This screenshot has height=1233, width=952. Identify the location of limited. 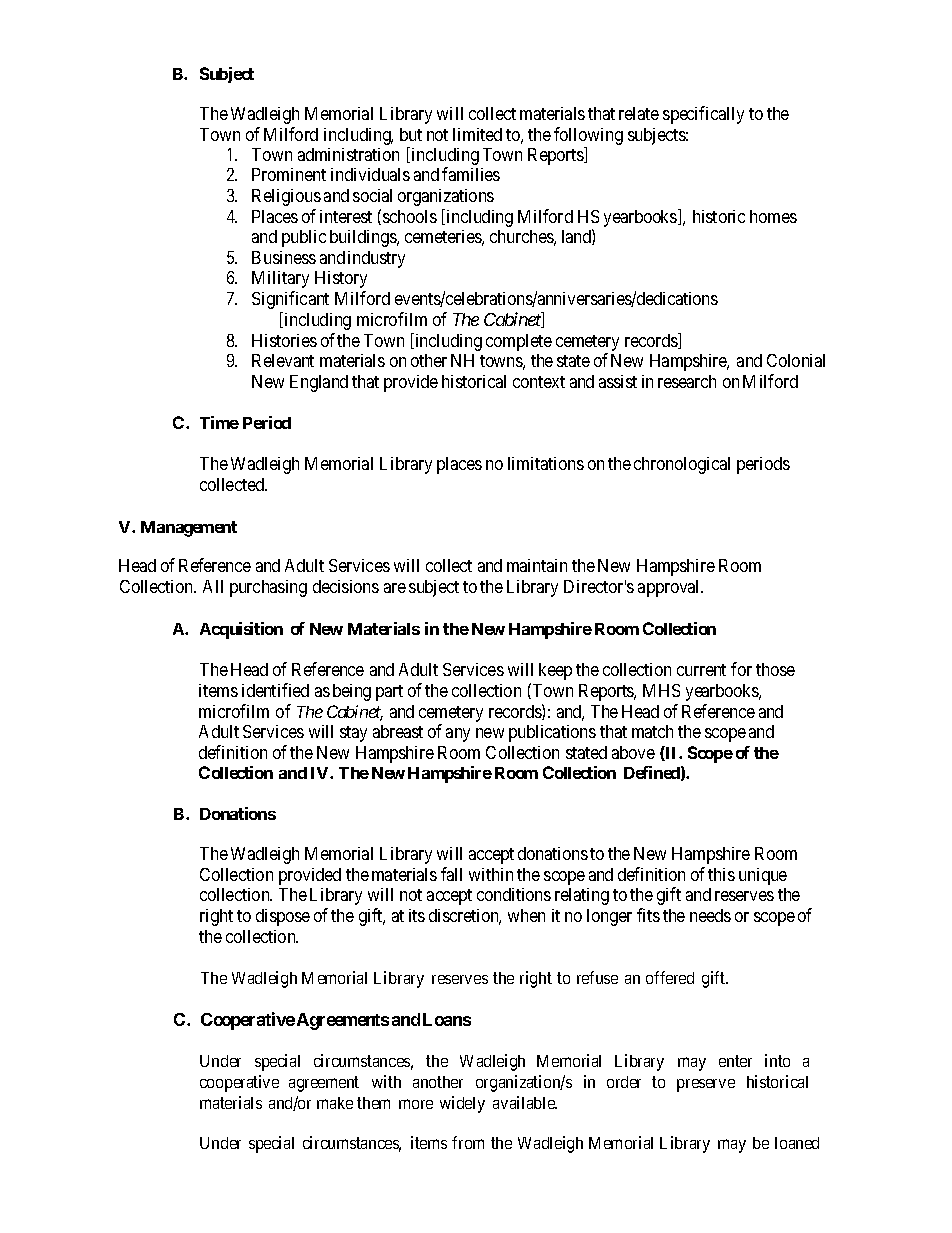
(477, 134).
